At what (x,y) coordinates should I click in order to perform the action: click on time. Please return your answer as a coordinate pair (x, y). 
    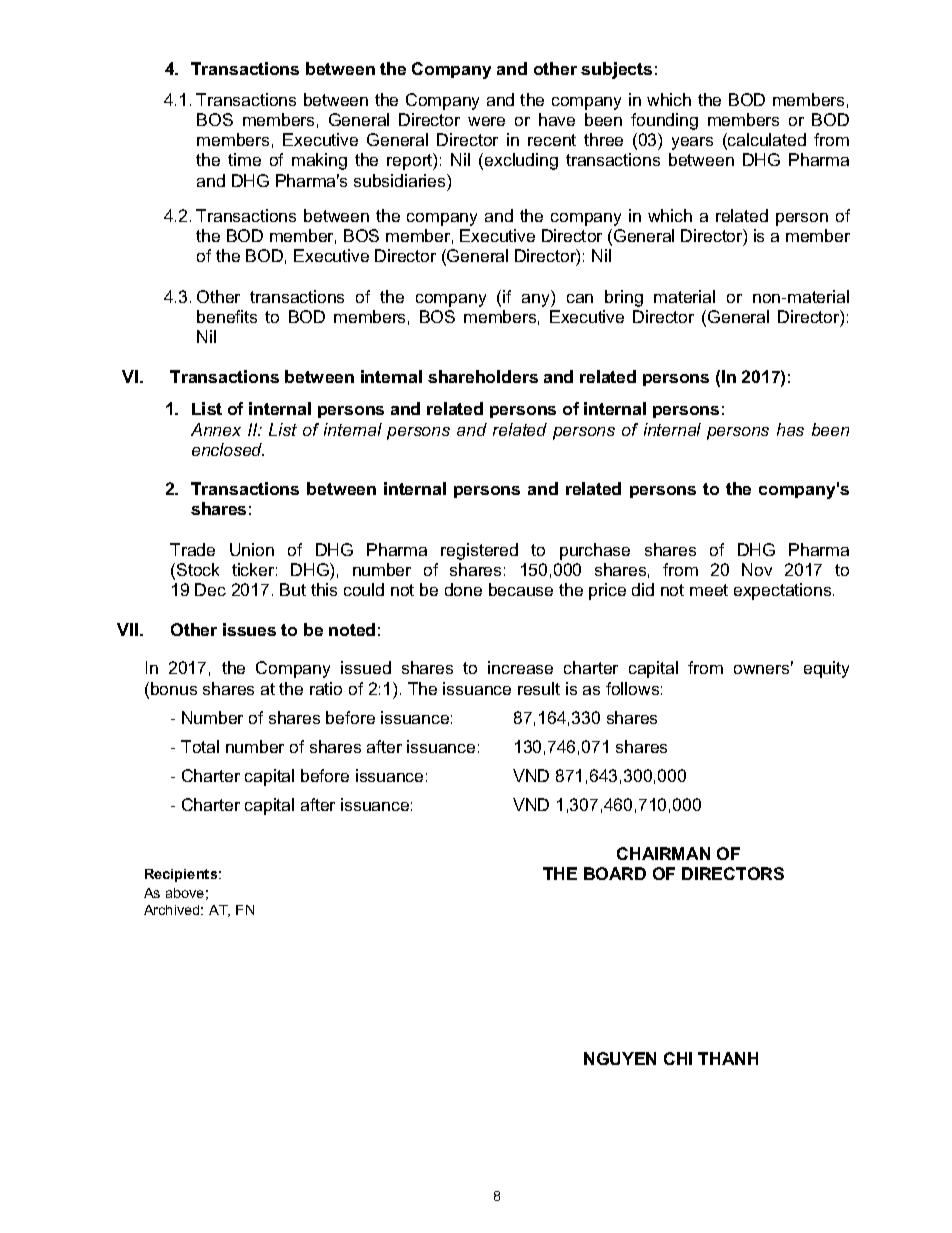
    Looking at the image, I should click on (244, 159).
